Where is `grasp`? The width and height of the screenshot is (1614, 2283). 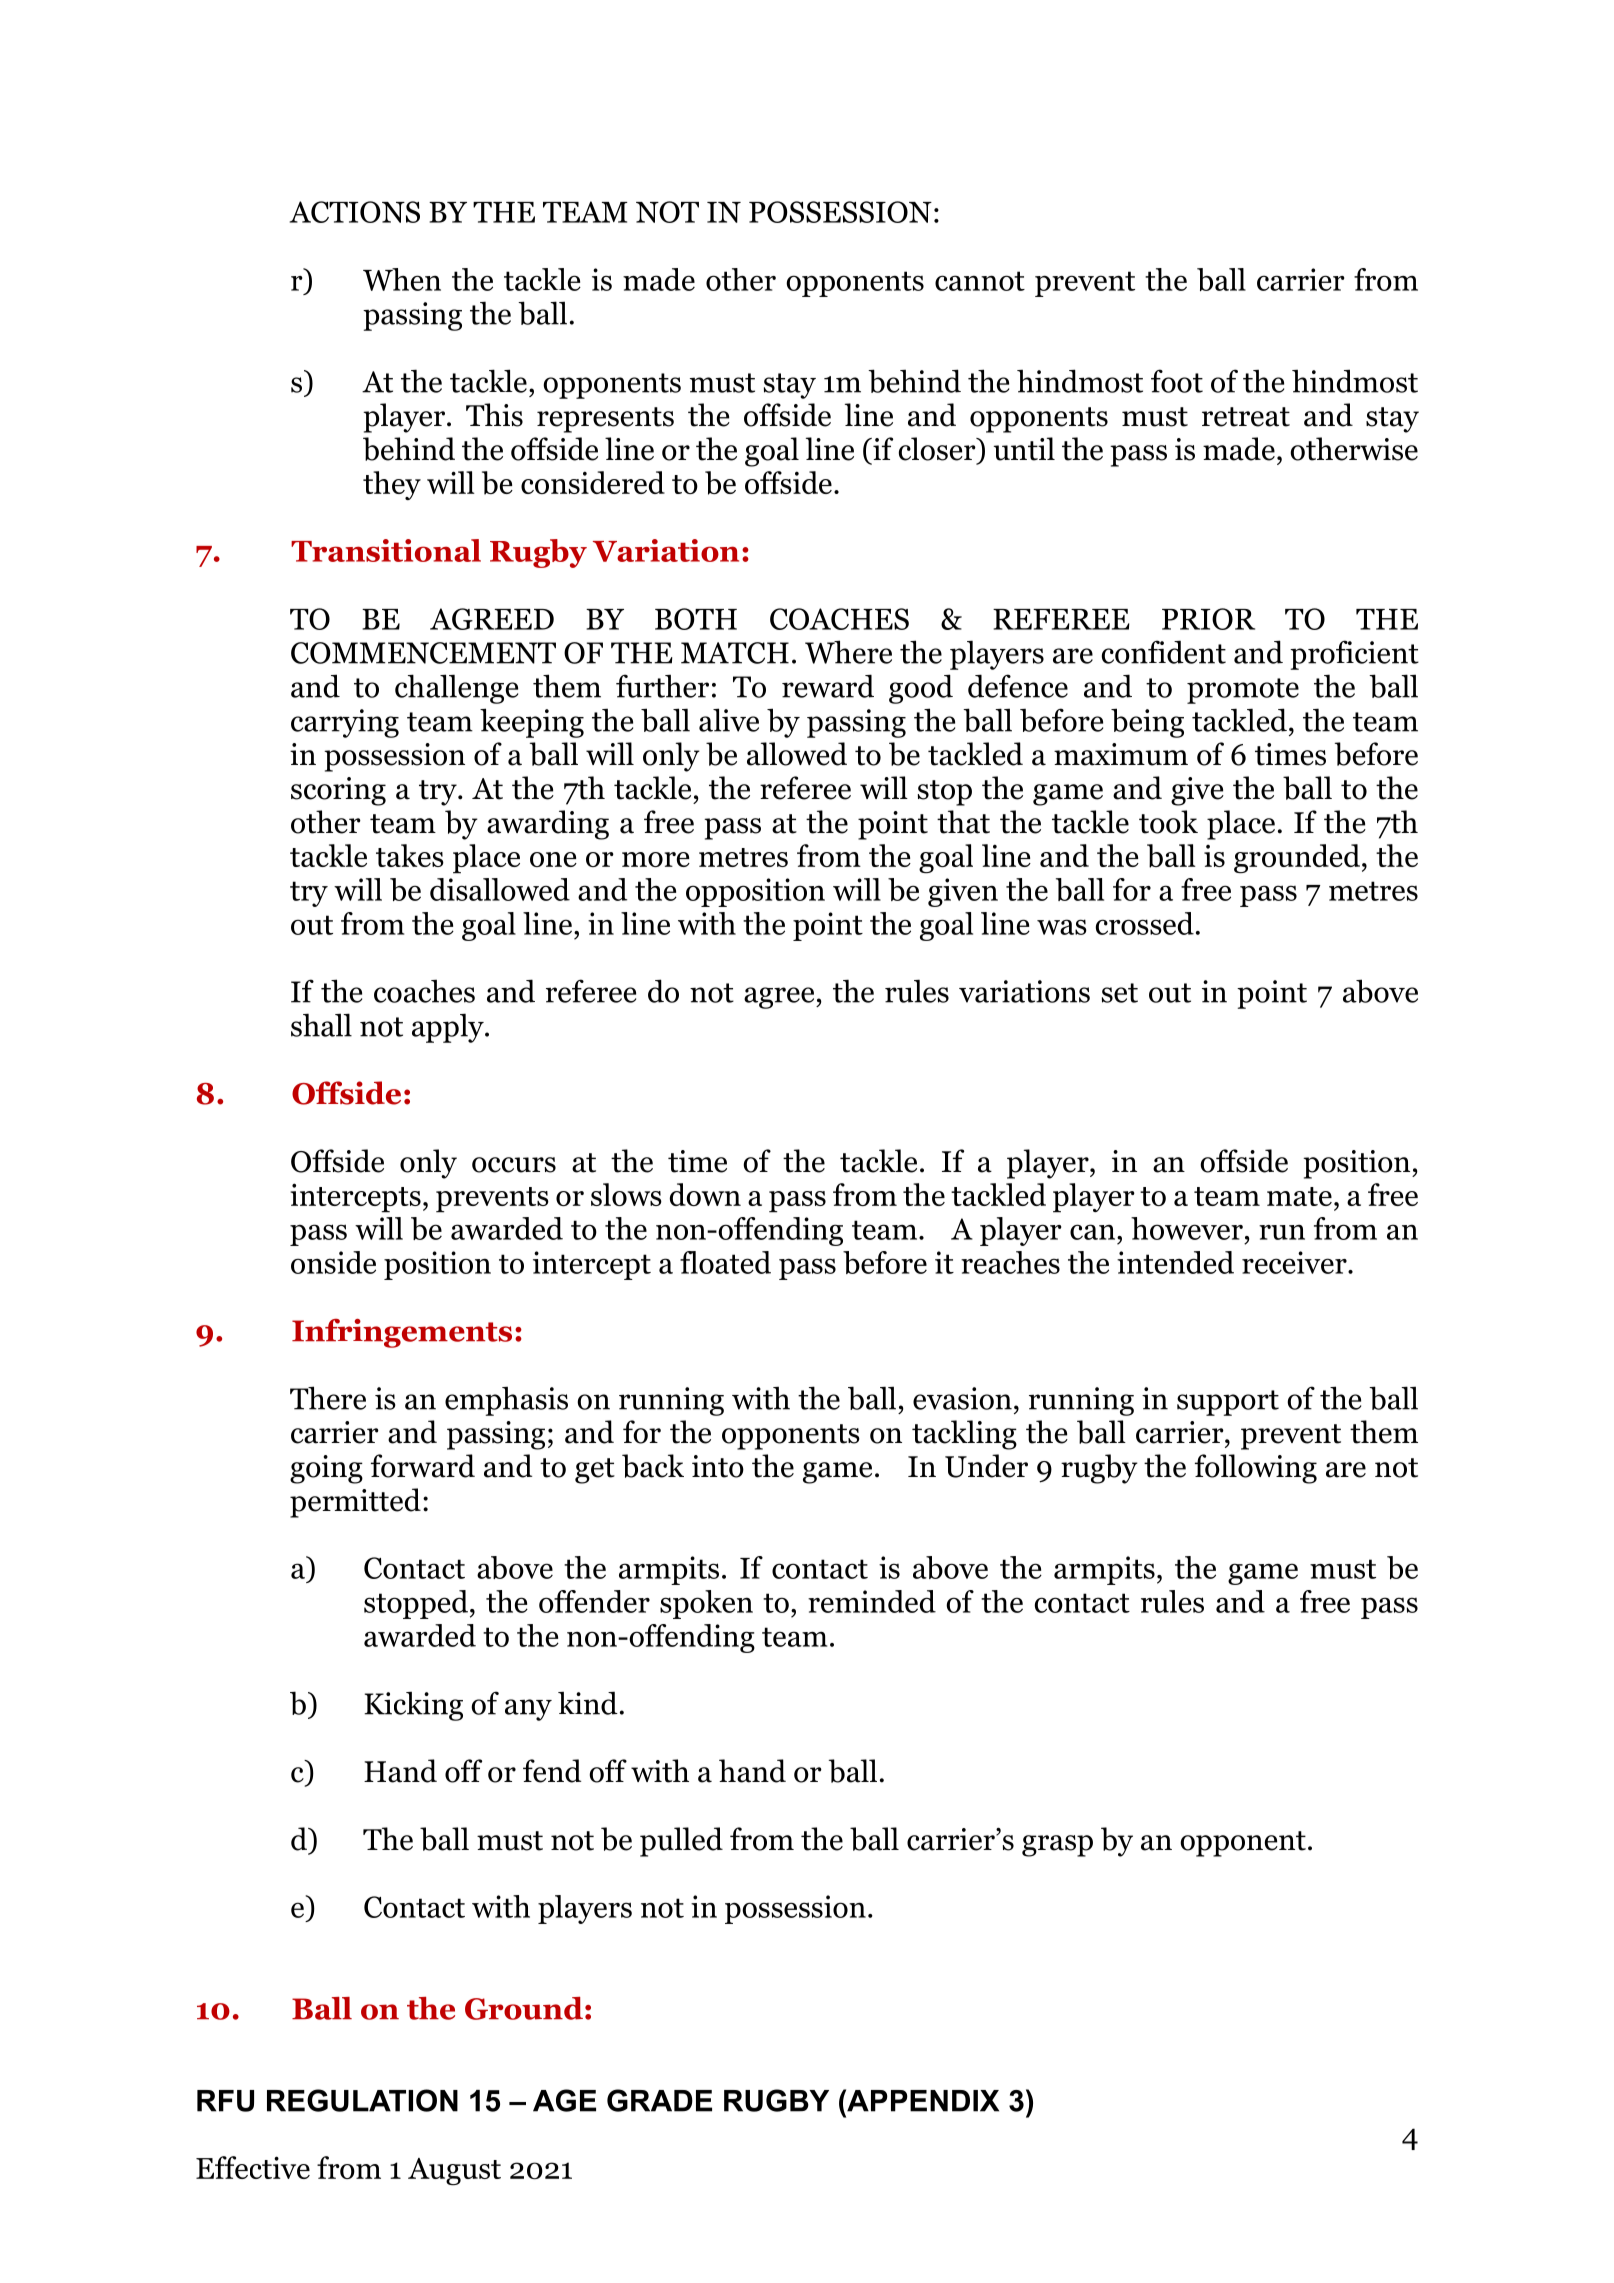
grasp is located at coordinates (1057, 1846).
